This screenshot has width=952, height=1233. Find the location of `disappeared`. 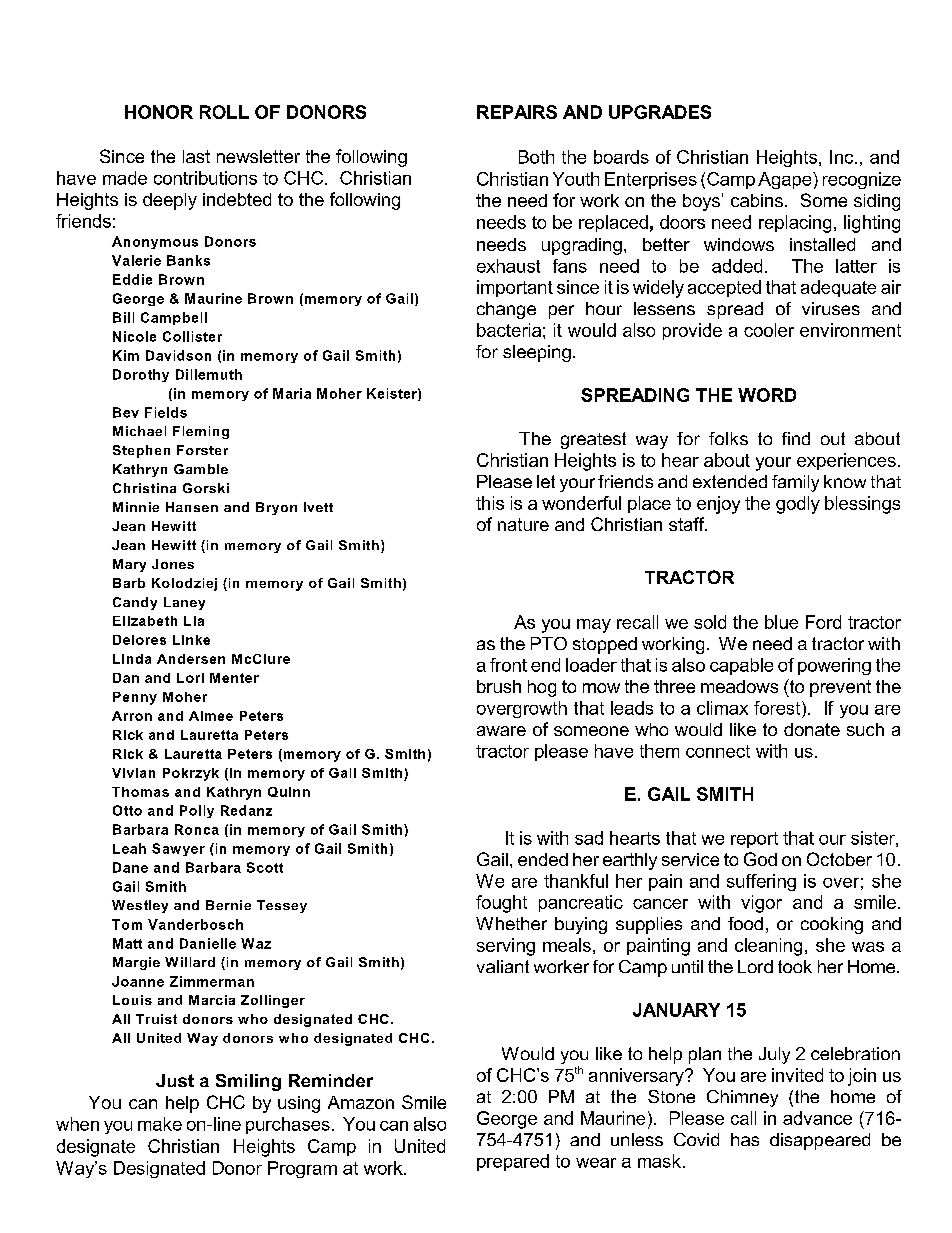

disappeared is located at coordinates (820, 1141).
